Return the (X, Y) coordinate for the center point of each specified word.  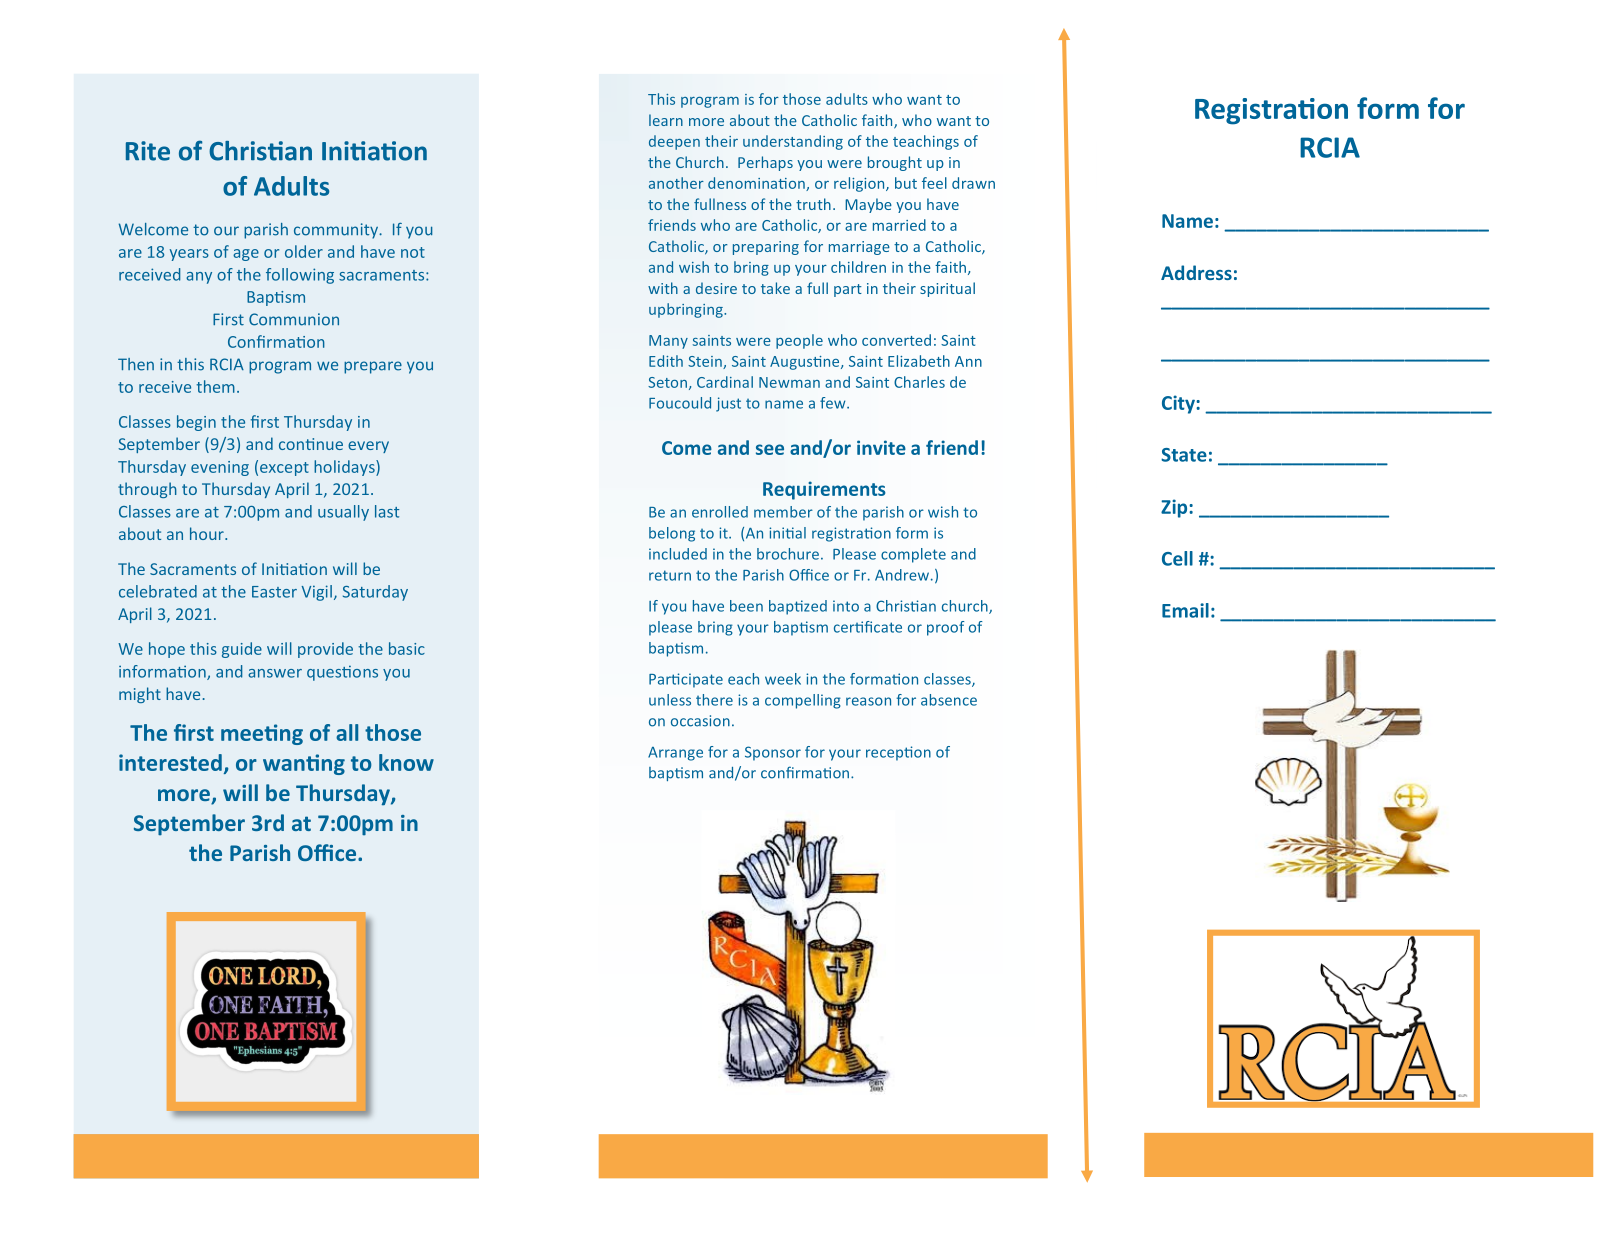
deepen (674, 142)
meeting (262, 734)
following (300, 276)
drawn (973, 183)
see (770, 449)
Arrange (675, 754)
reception (898, 753)
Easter (274, 592)
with (663, 288)
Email (1185, 610)
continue (311, 444)
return (670, 575)
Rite (148, 151)
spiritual (947, 289)
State (1184, 455)
